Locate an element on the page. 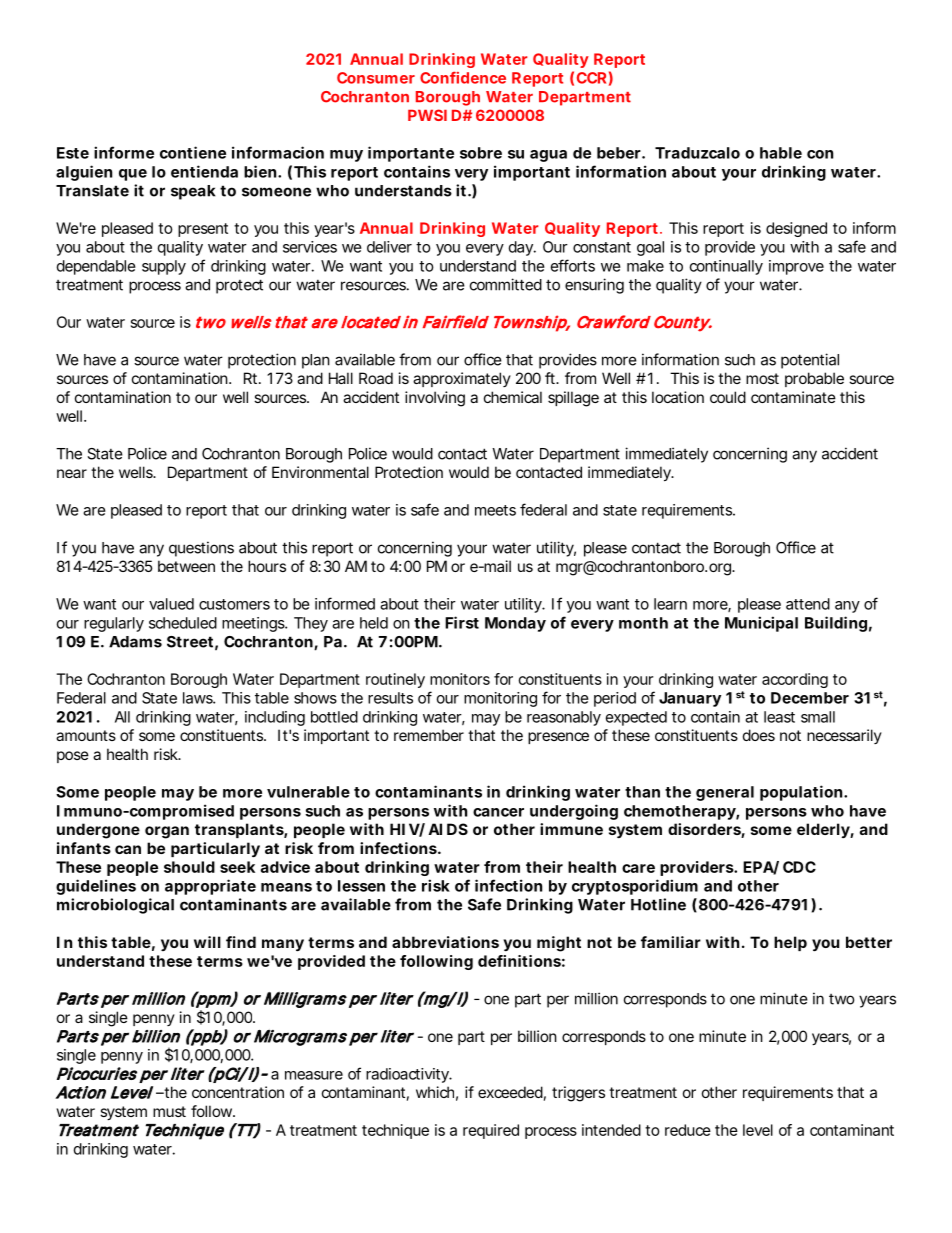 This document has width=952, height=1233. most is located at coordinates (762, 378).
